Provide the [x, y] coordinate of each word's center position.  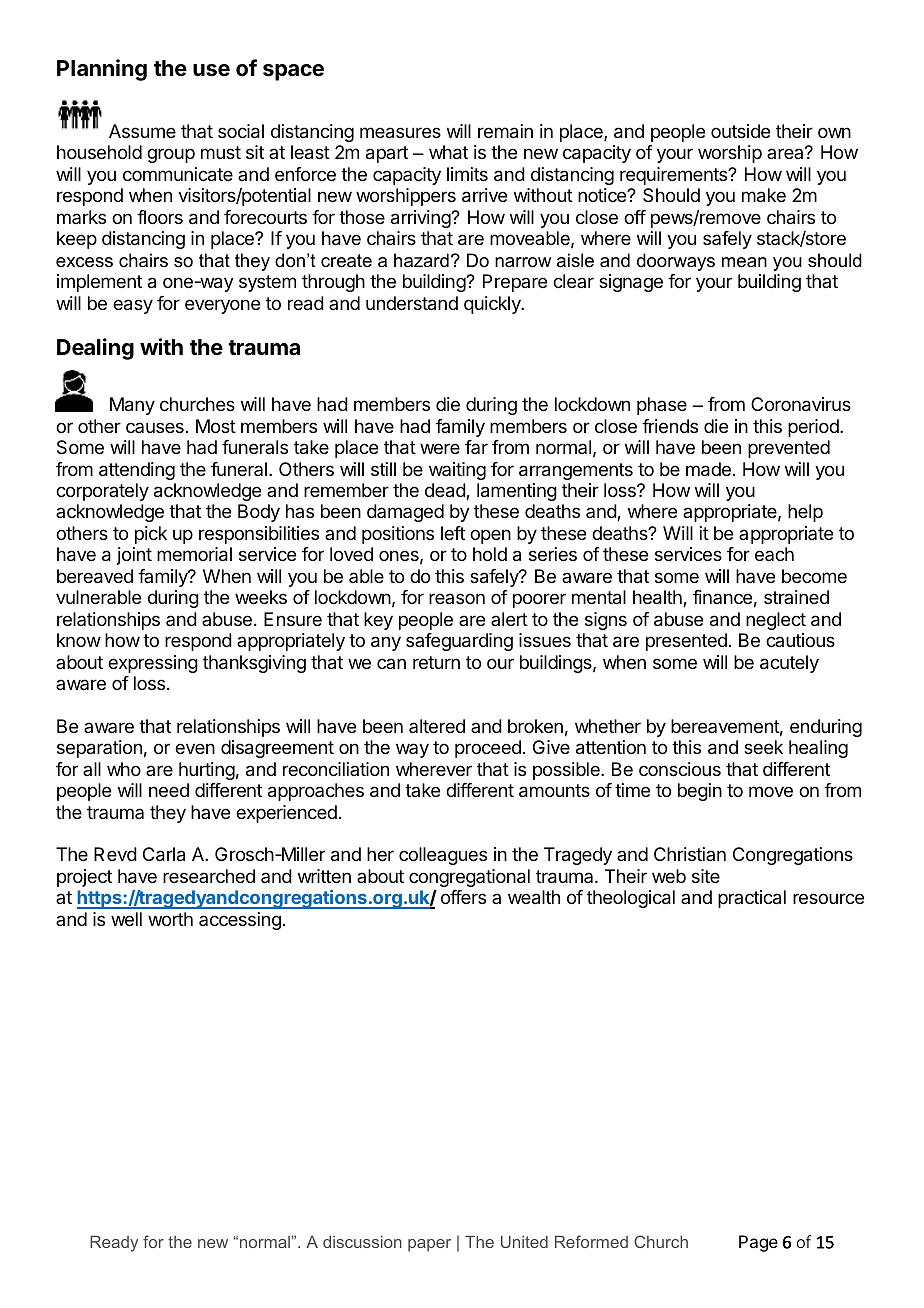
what [448, 152]
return [436, 662]
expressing [153, 664]
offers [463, 897]
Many [132, 406]
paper [429, 1245]
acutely [789, 664]
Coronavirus [801, 404]
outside [740, 131]
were [440, 448]
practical [752, 899]
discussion [362, 1242]
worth [170, 919]
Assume [142, 131]
